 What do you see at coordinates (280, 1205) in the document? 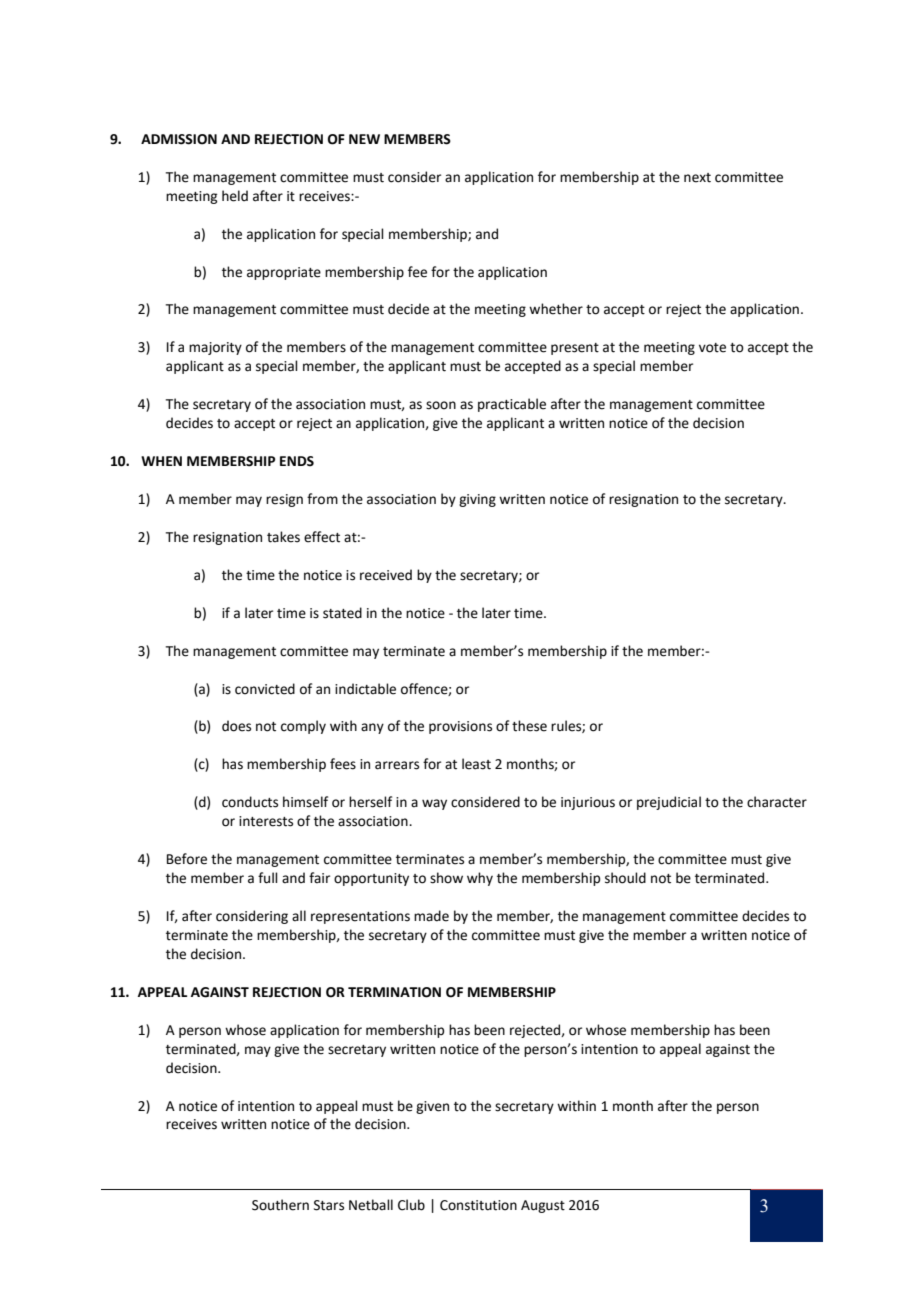
I see `Southern` at bounding box center [280, 1205].
